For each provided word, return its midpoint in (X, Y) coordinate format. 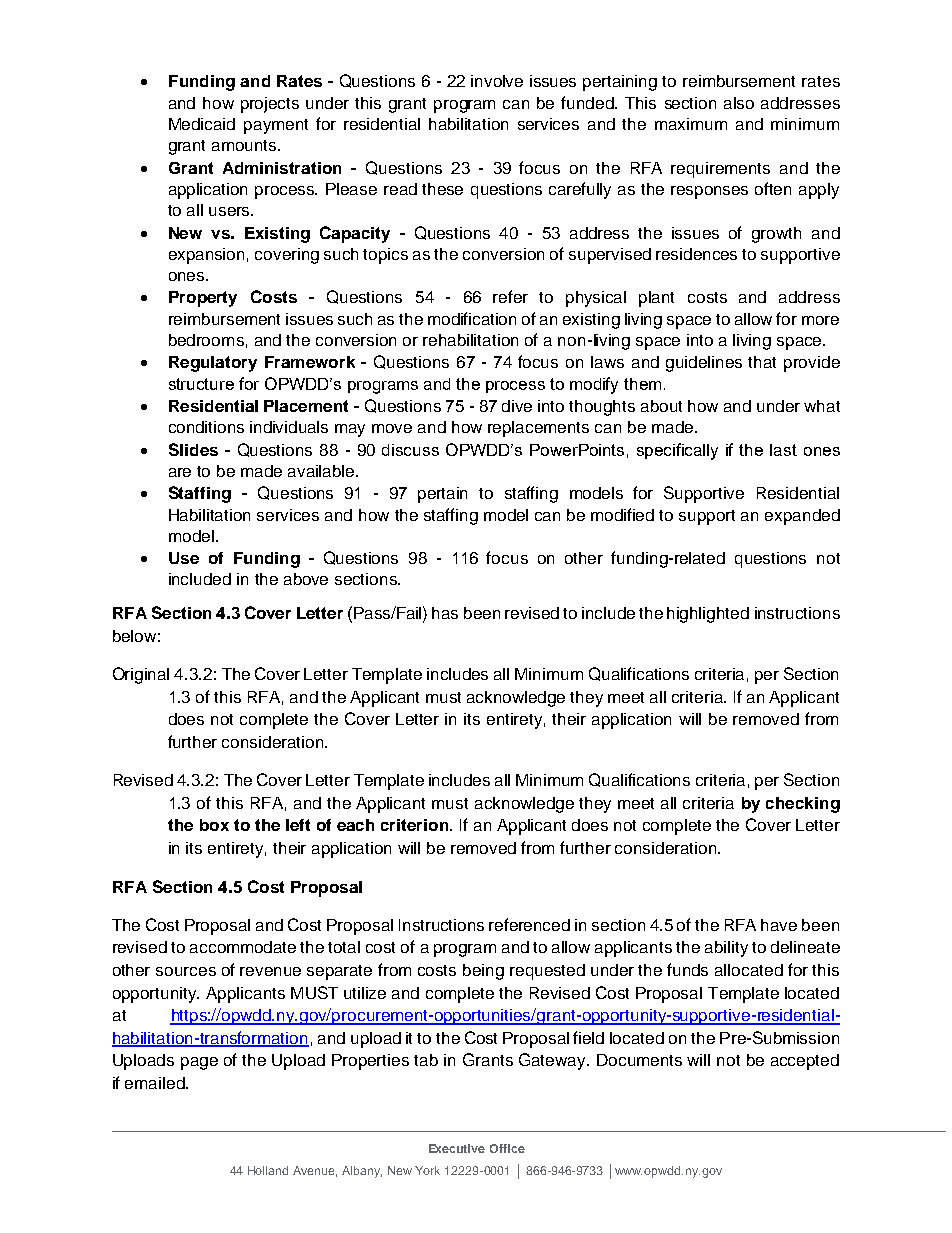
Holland (268, 1170)
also (739, 103)
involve (497, 81)
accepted (805, 1062)
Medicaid (202, 124)
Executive (457, 1148)
